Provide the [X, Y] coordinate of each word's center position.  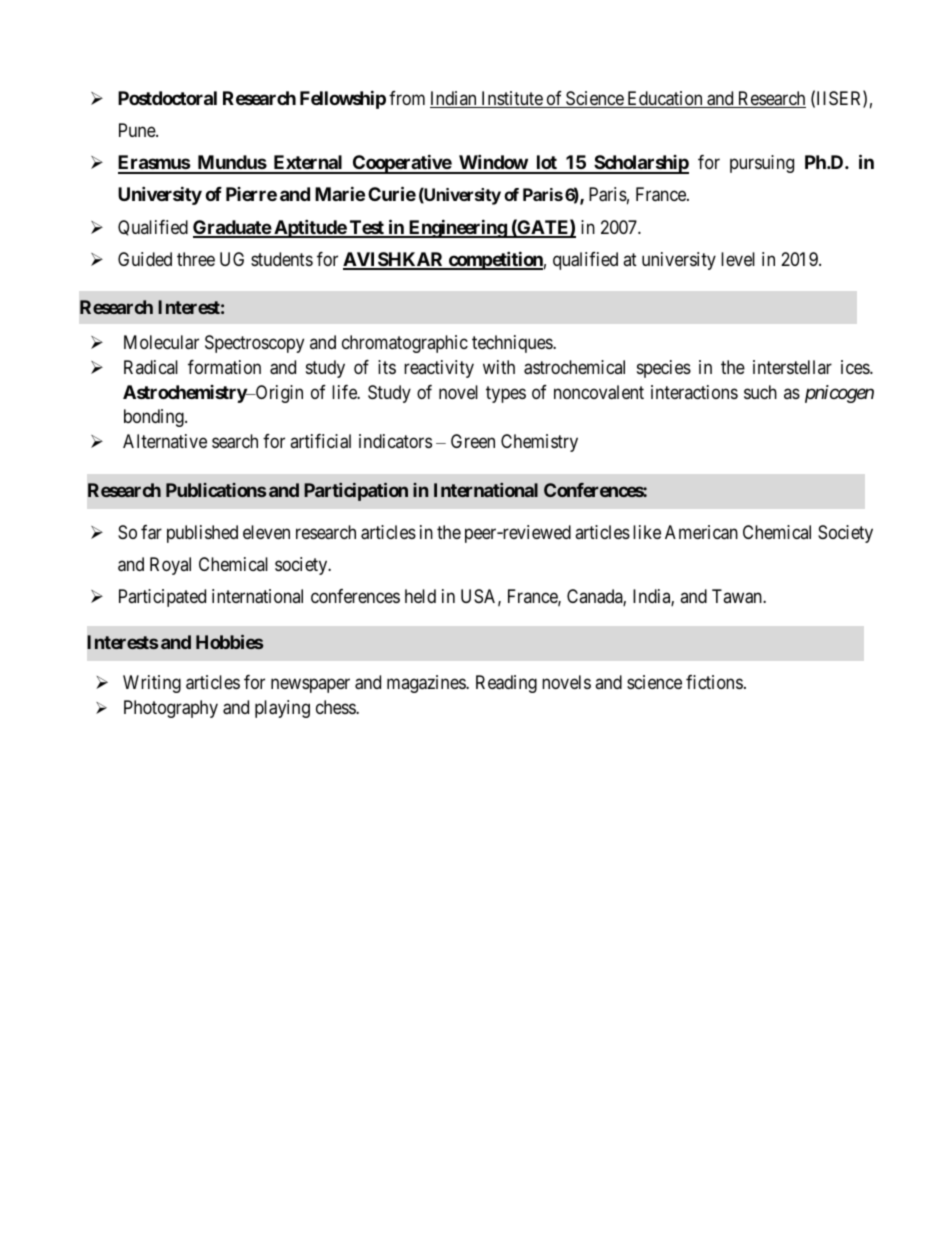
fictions [714, 682]
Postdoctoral [167, 98]
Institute [511, 99]
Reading [506, 684]
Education [665, 99]
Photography [171, 709]
